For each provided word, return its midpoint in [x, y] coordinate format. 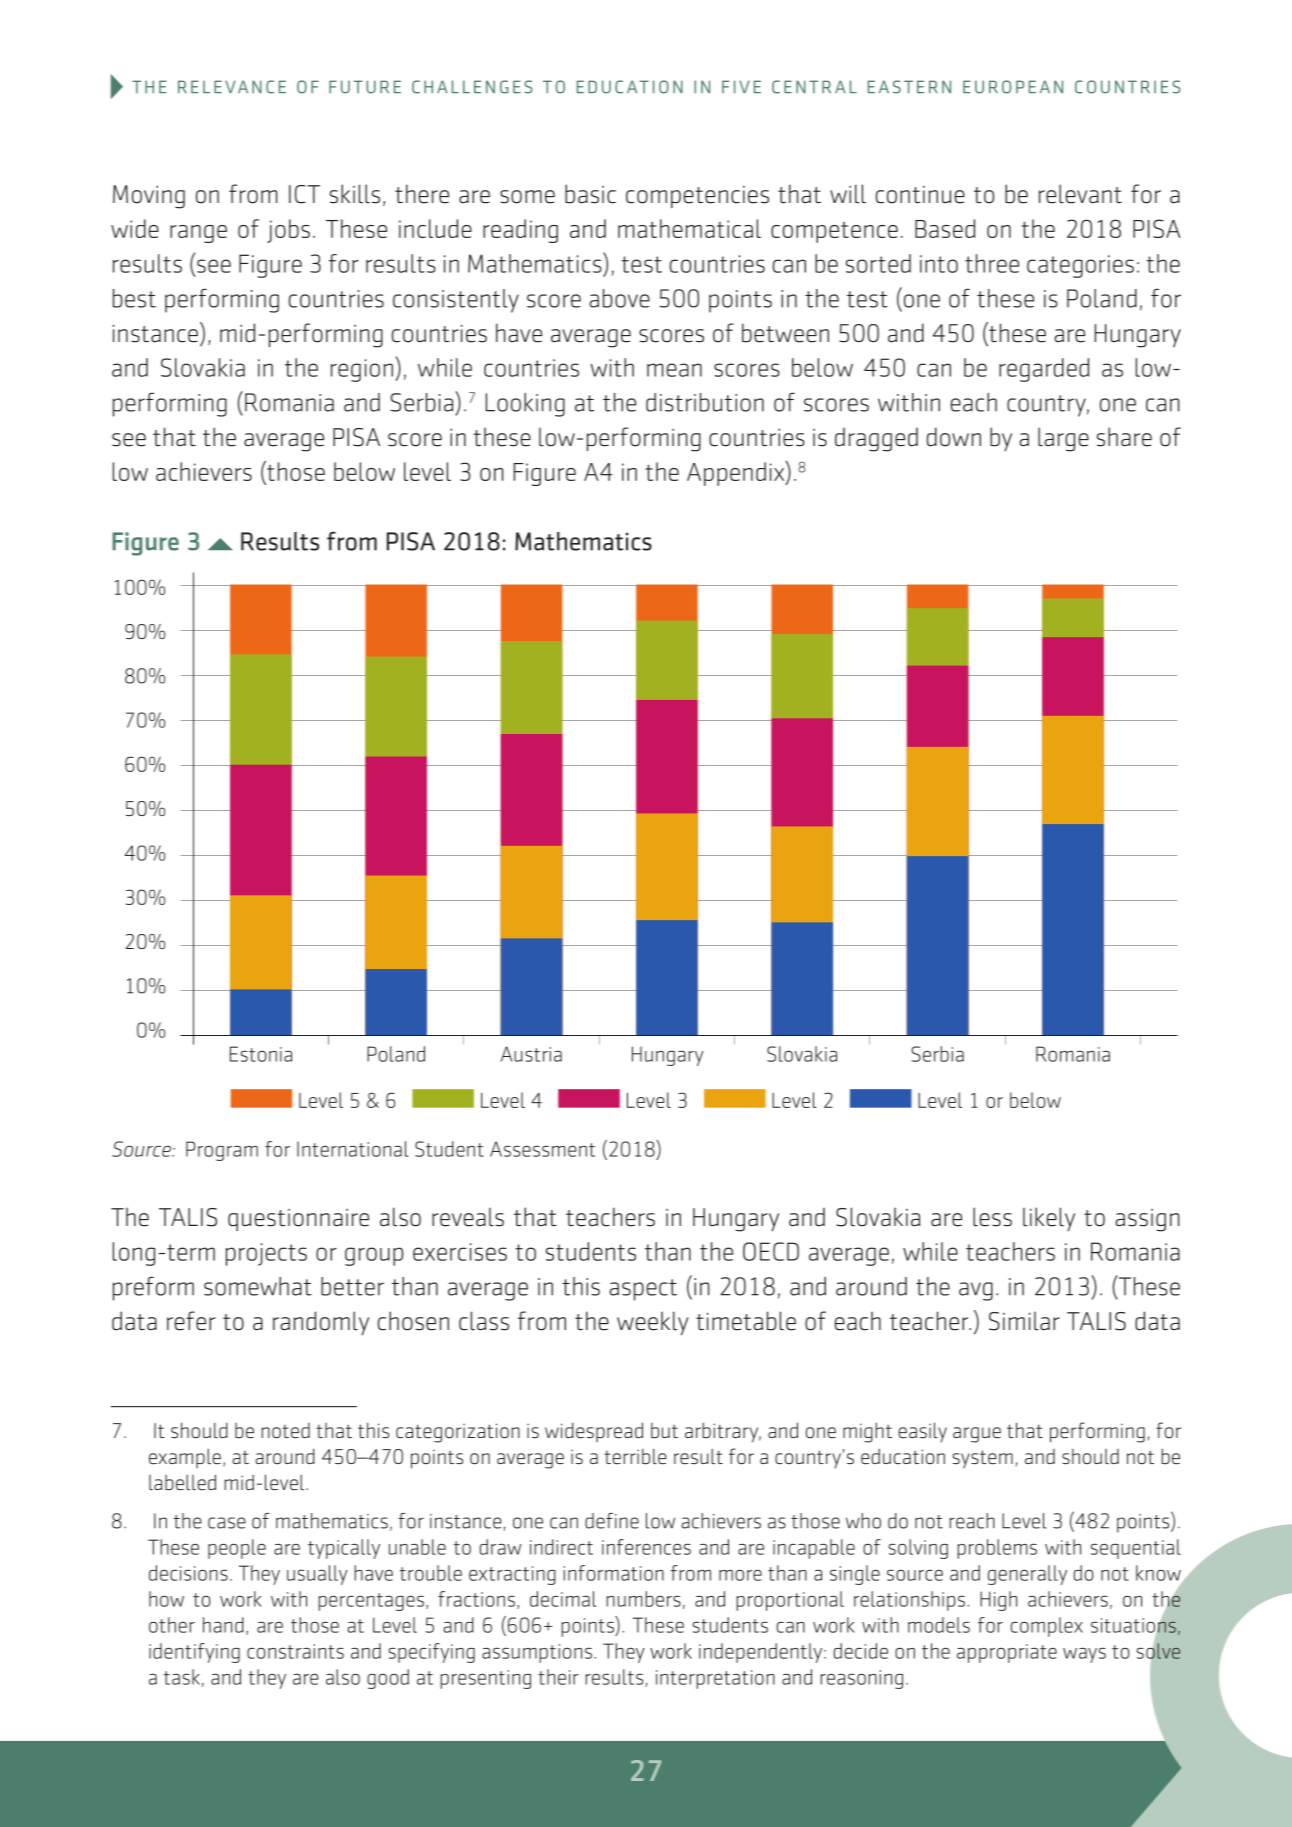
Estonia [261, 1054]
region [362, 370]
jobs [288, 231]
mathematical [689, 228]
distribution [705, 402]
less [992, 1217]
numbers [643, 1599]
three [992, 263]
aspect [643, 1290]
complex [1047, 1627]
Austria [531, 1054]
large [1063, 439]
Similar [1024, 1321]
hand [223, 1625]
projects [266, 1254]
